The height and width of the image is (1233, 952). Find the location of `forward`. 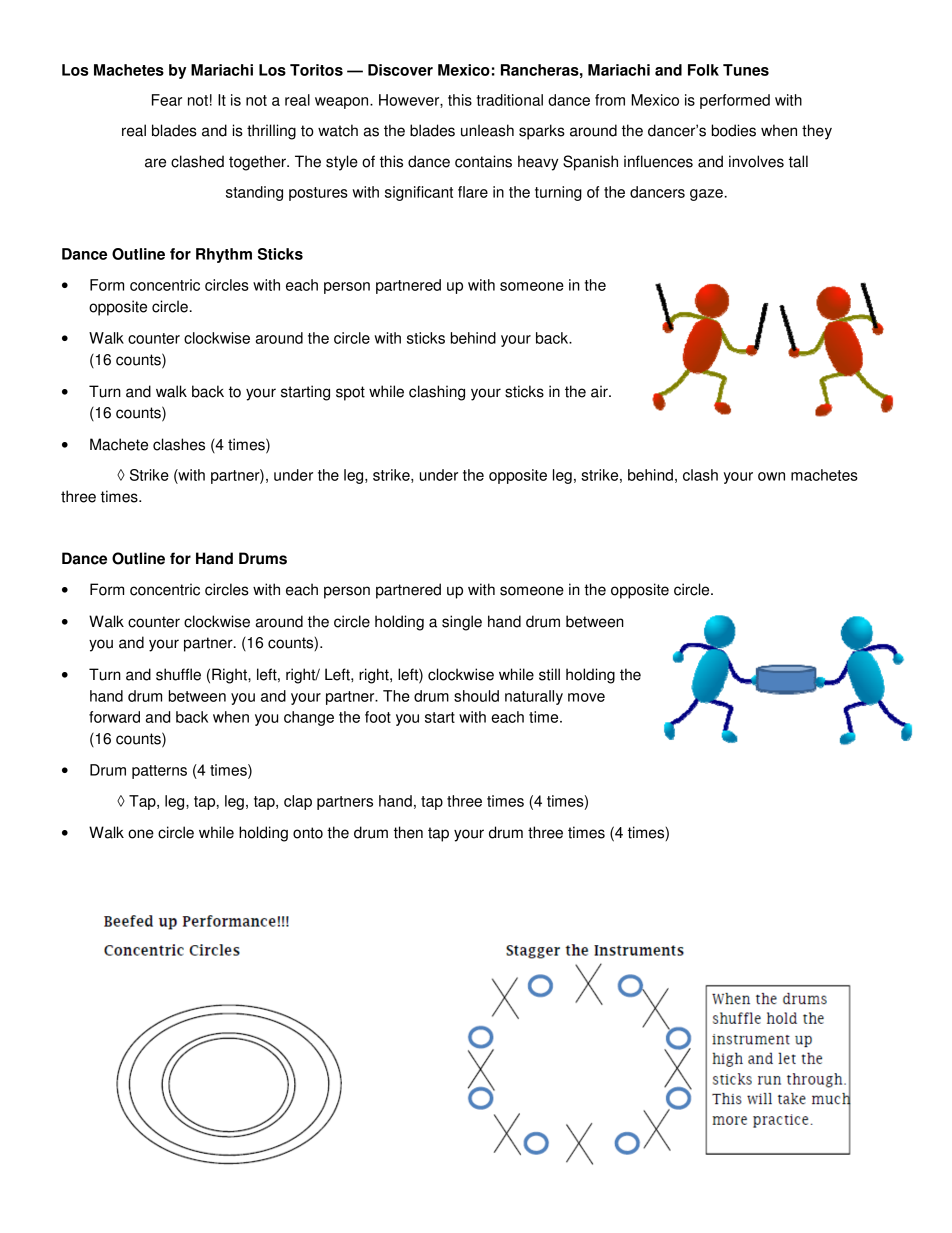

forward is located at coordinates (114, 717).
